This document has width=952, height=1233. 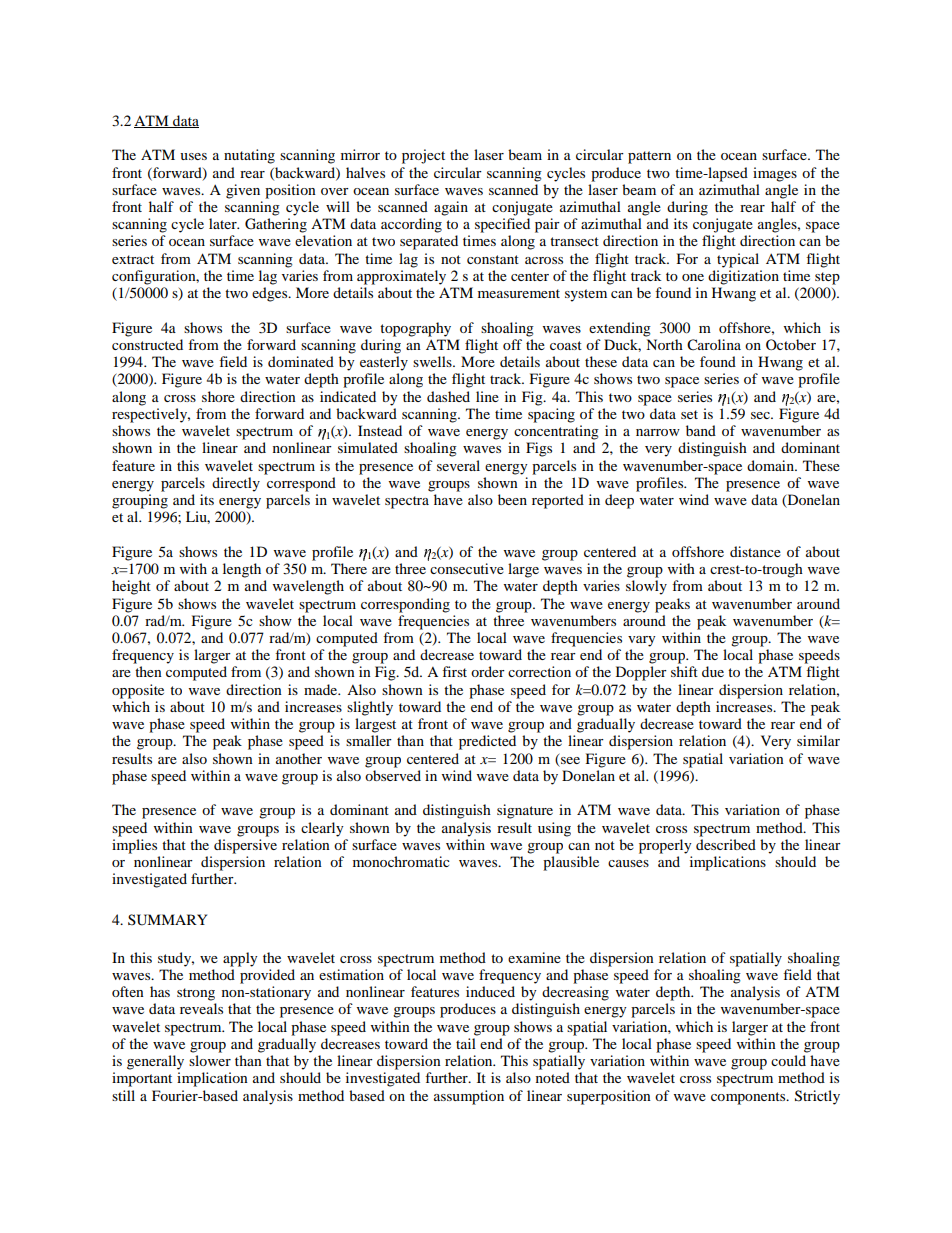 What do you see at coordinates (451, 208) in the document?
I see `again` at bounding box center [451, 208].
